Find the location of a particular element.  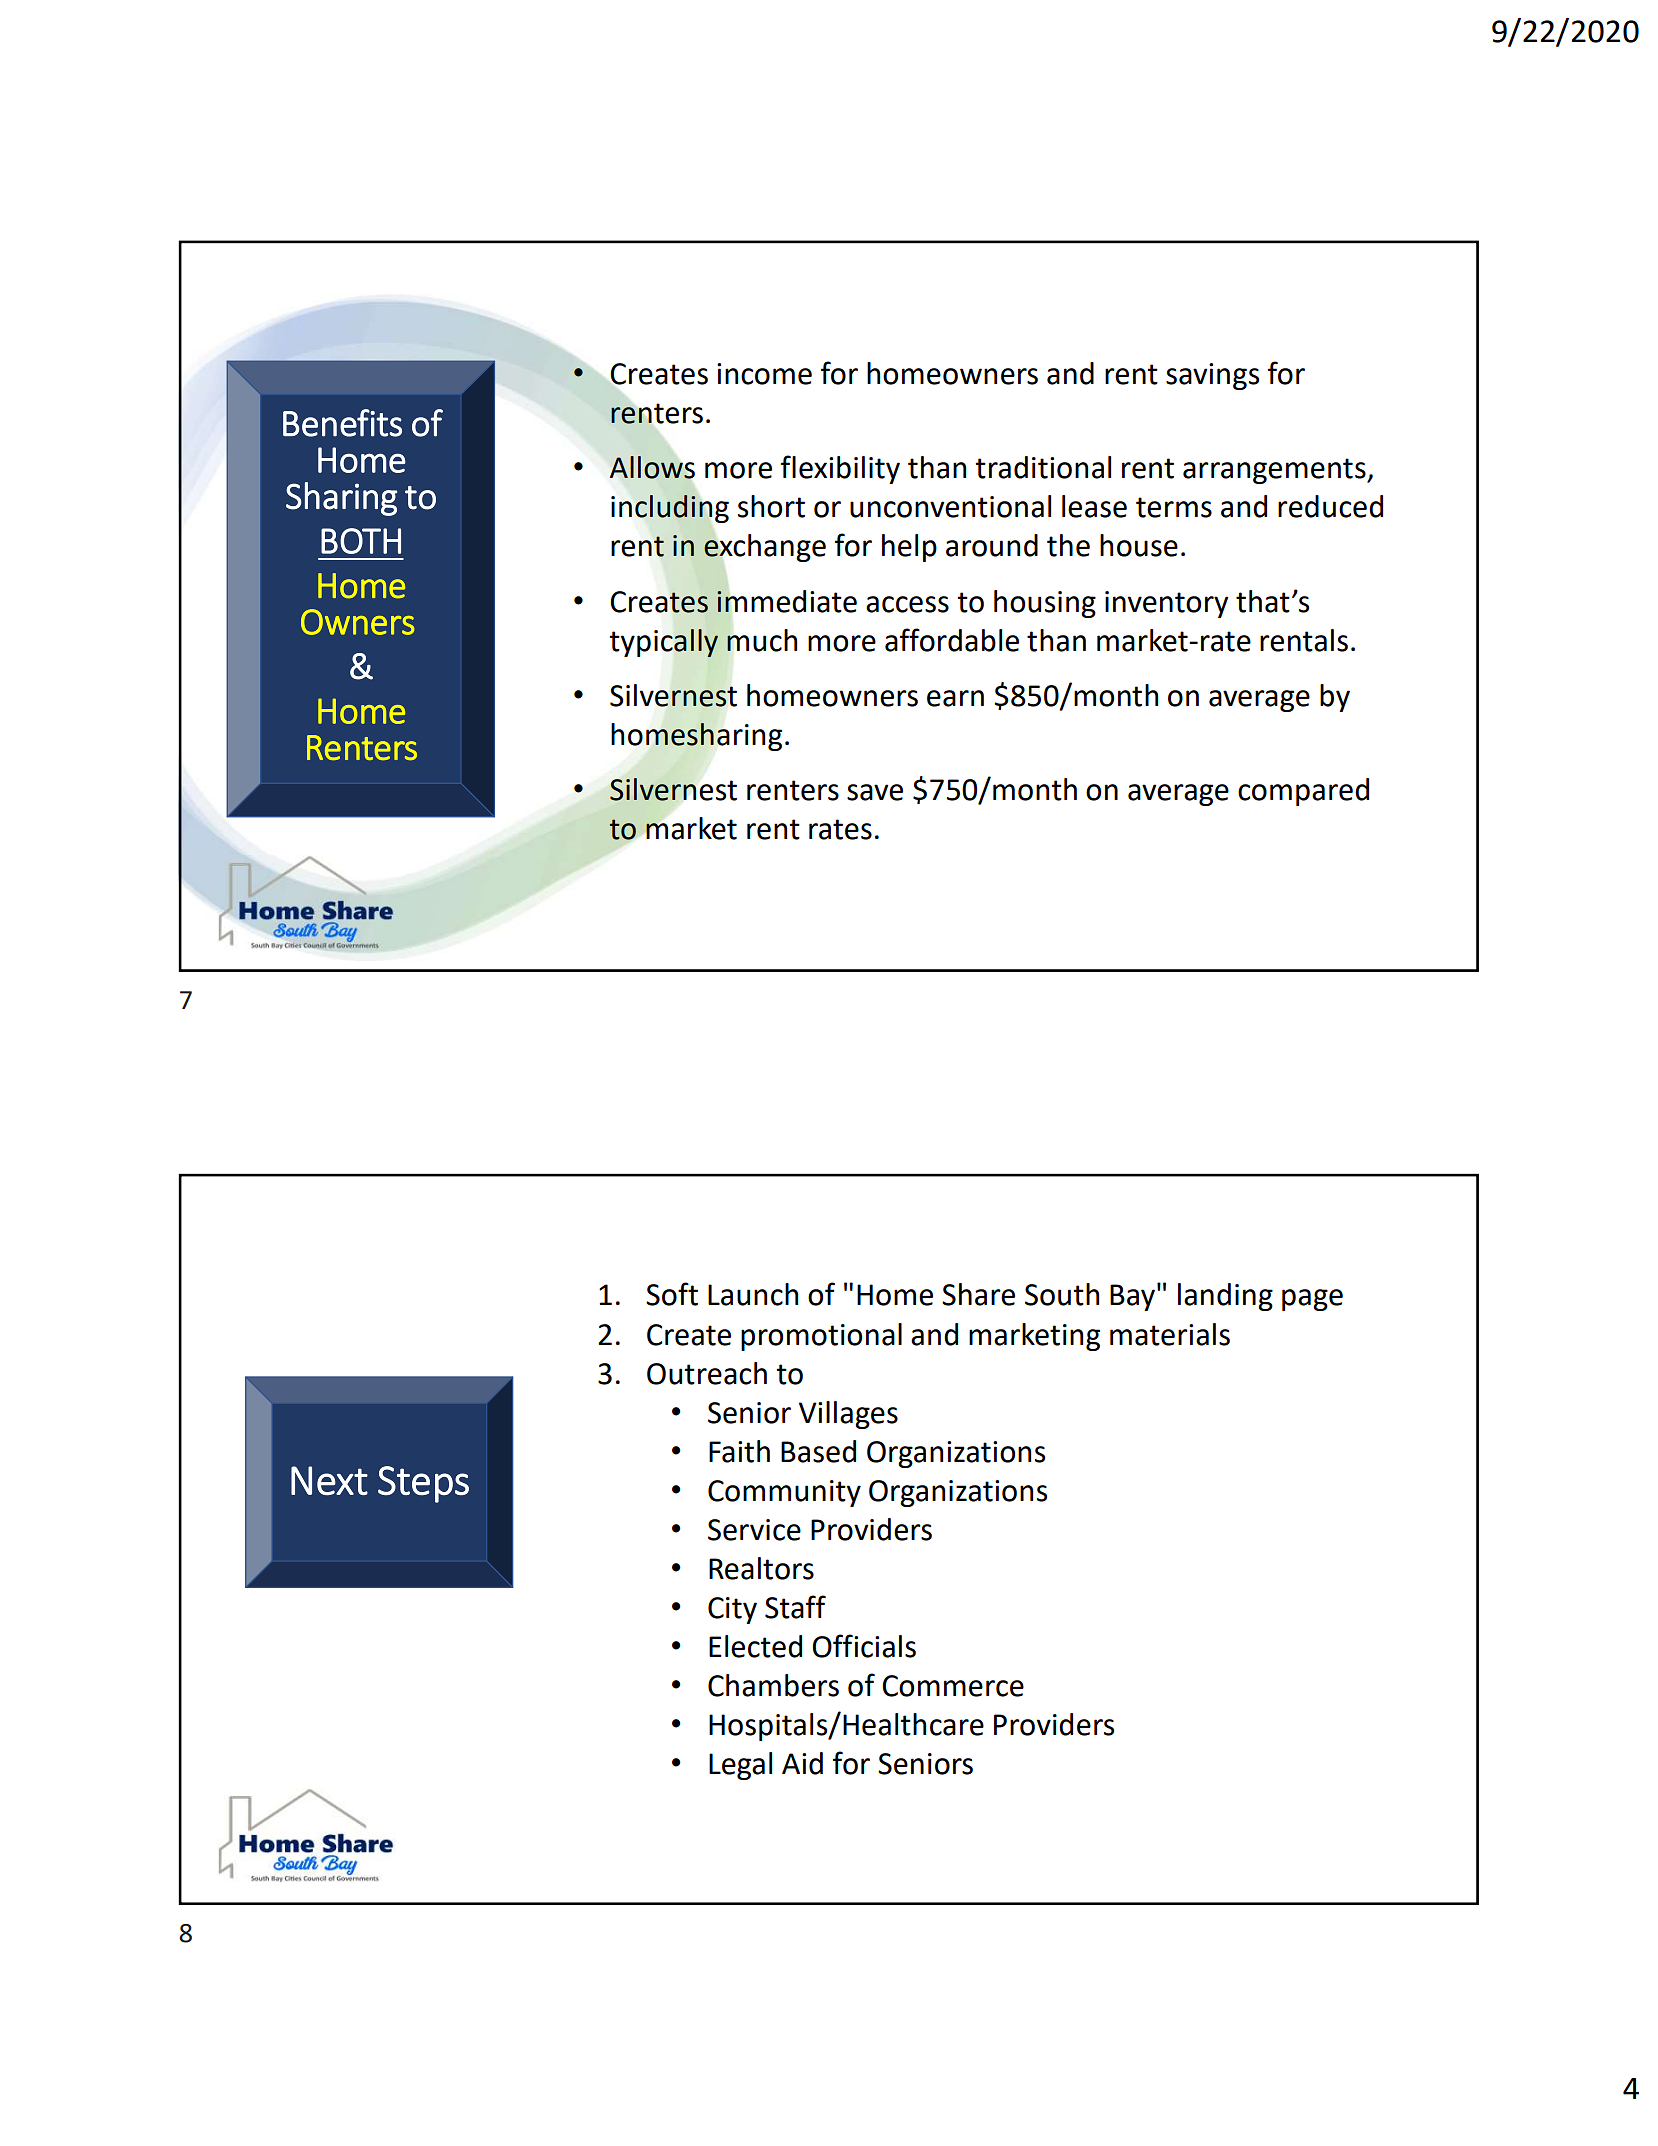

Legal is located at coordinates (740, 1766).
